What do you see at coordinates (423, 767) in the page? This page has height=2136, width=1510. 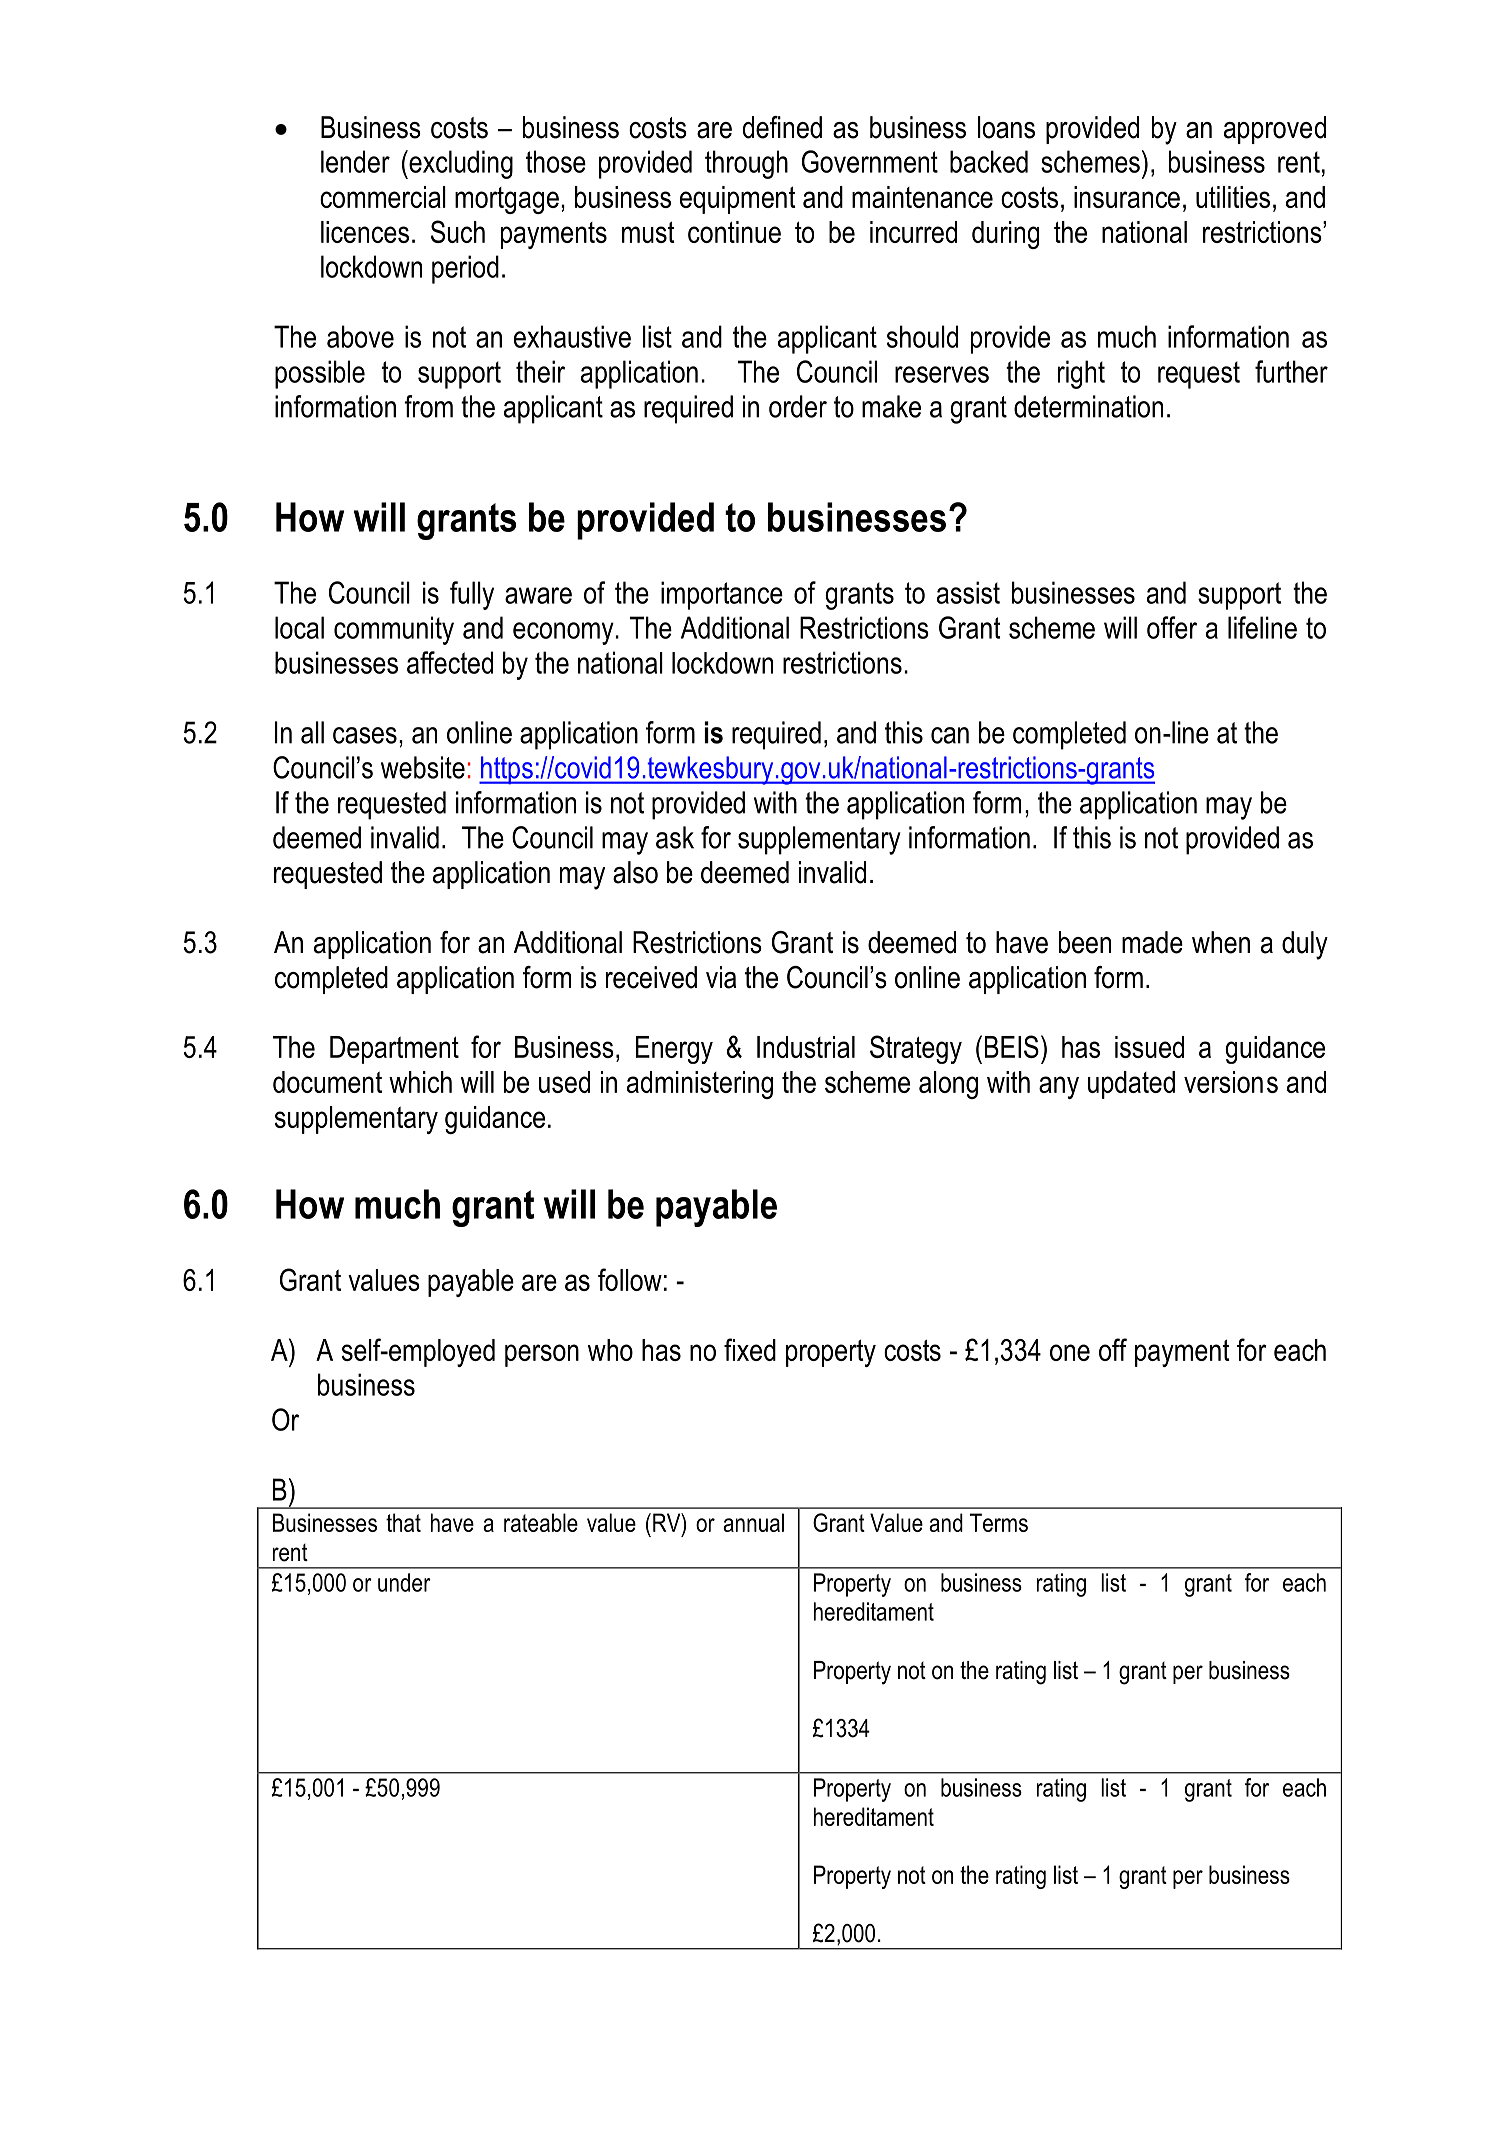 I see `website` at bounding box center [423, 767].
